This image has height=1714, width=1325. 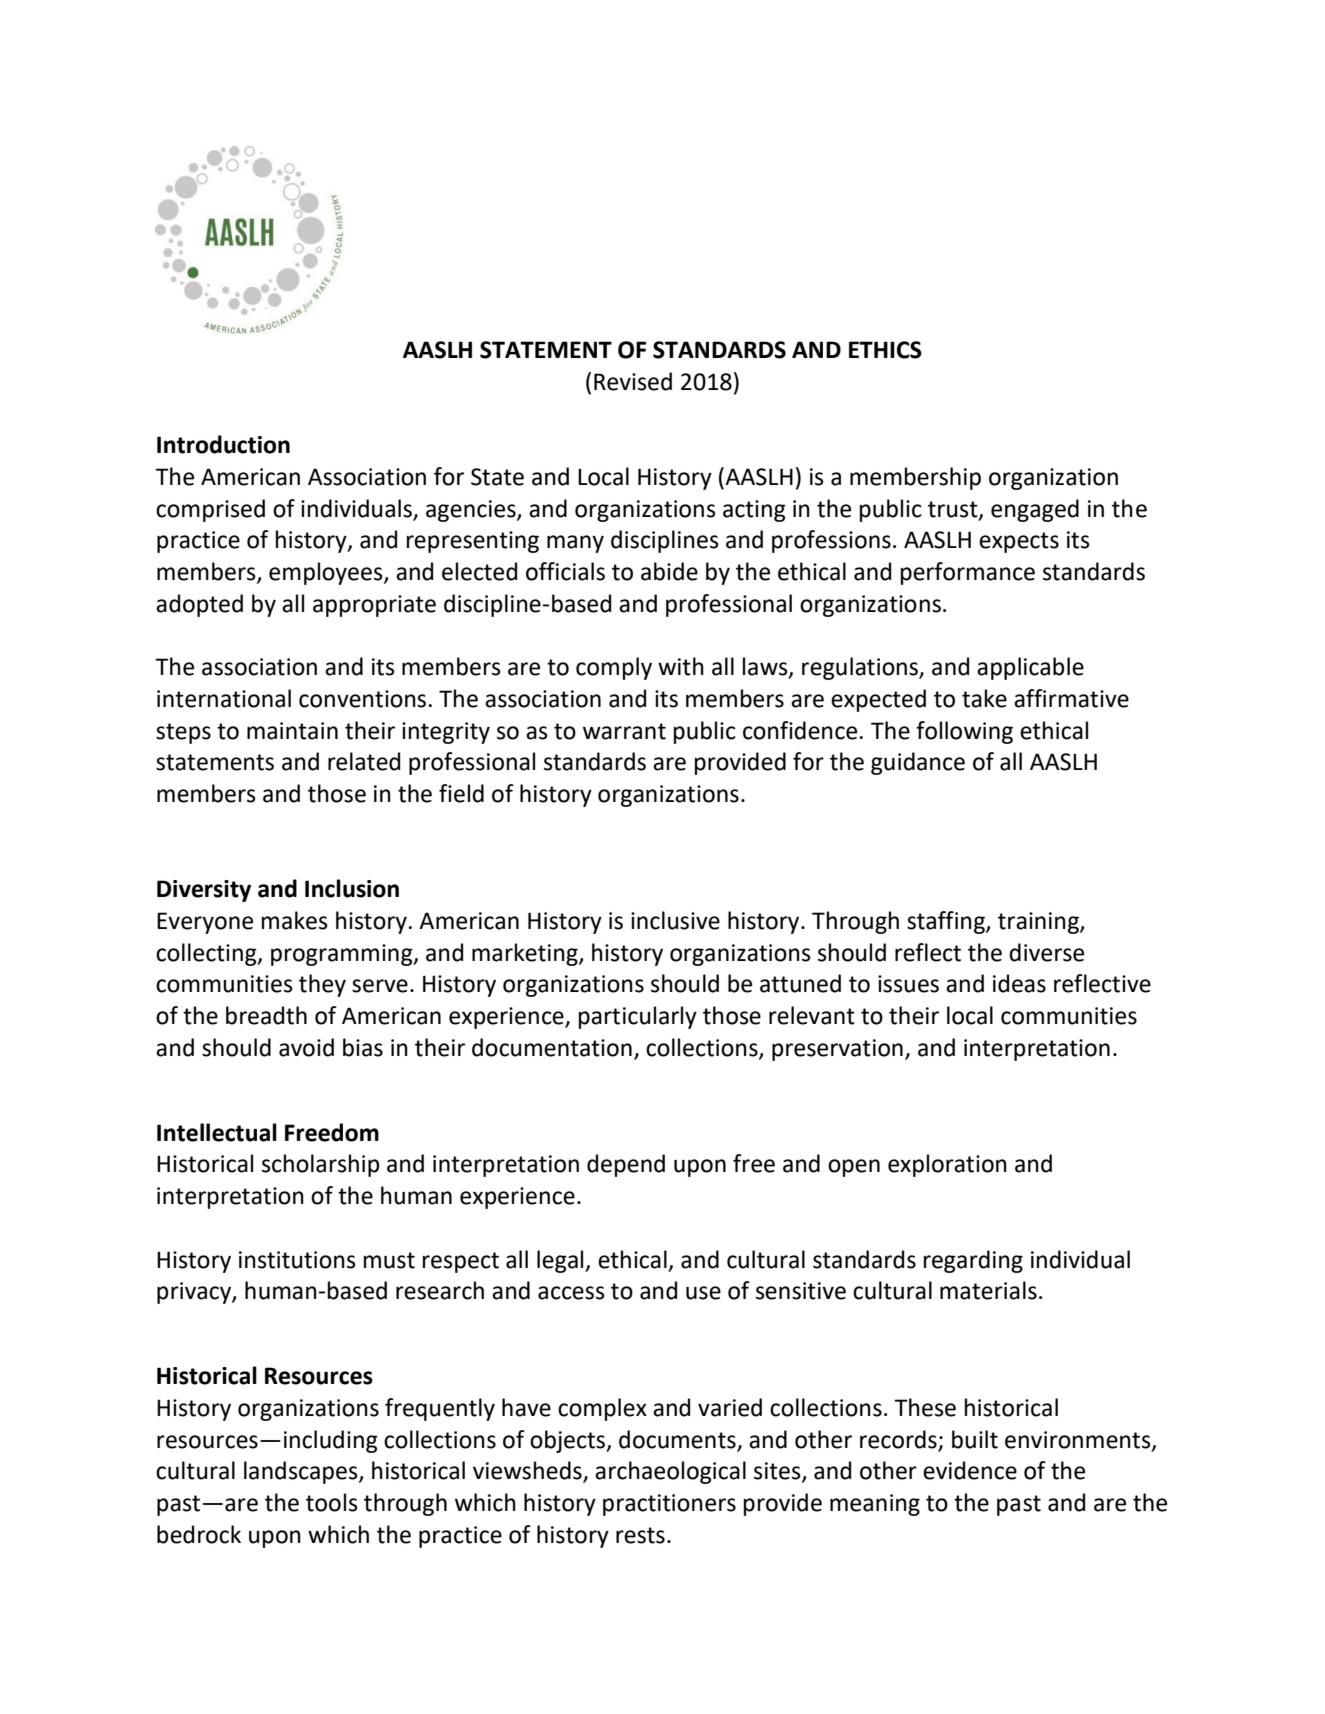 What do you see at coordinates (947, 922) in the image?
I see `staffing` at bounding box center [947, 922].
